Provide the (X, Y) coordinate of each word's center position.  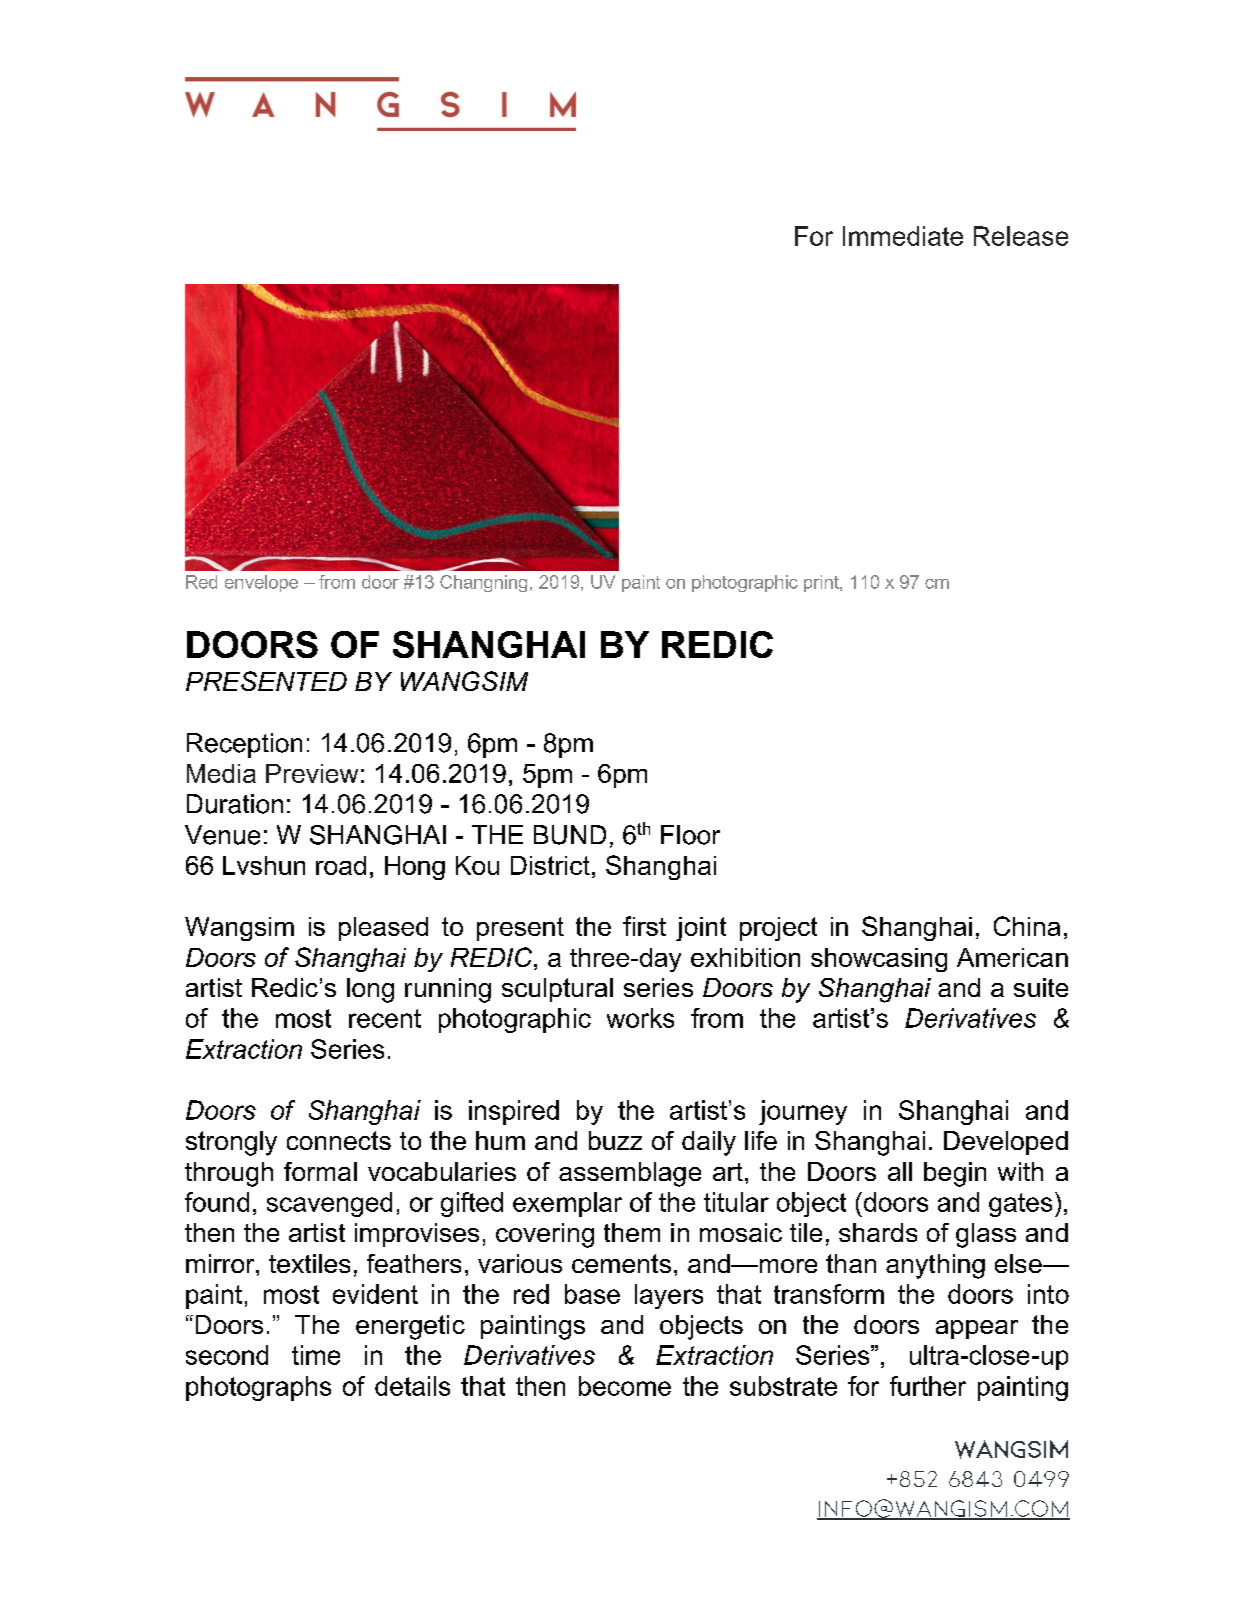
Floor (690, 835)
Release (1021, 236)
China (1027, 926)
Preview (312, 773)
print (822, 583)
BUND (570, 835)
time (316, 1355)
